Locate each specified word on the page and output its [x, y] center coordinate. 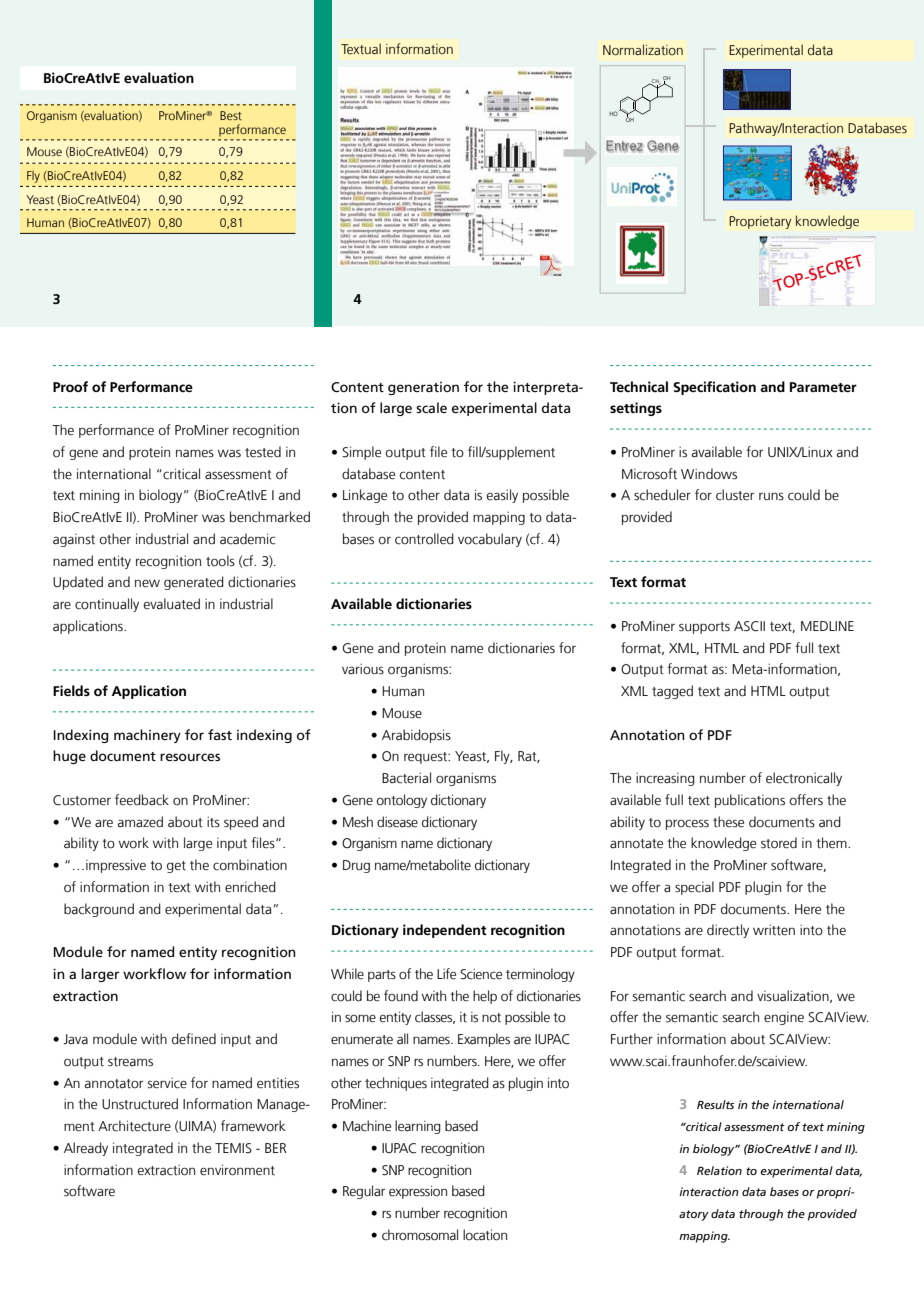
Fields [71, 690]
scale [431, 407]
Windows [709, 474]
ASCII [749, 626]
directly [728, 931]
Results [715, 1104]
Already [86, 1149]
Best [231, 115]
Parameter [823, 387]
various [363, 669]
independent [445, 931]
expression [418, 1192]
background [99, 910]
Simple [361, 453]
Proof [70, 386]
